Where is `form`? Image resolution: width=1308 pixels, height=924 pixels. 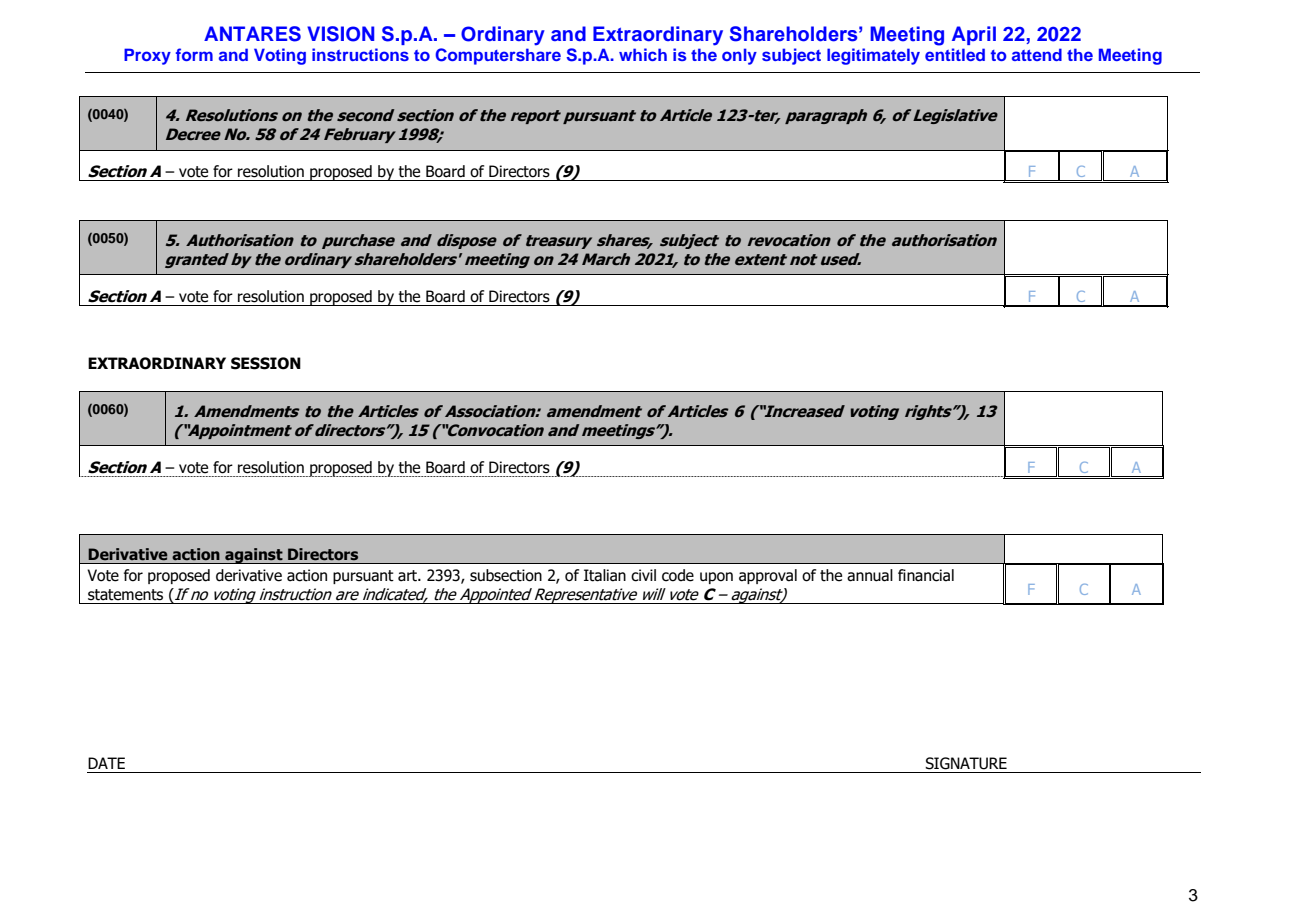 form is located at coordinates (194, 54).
